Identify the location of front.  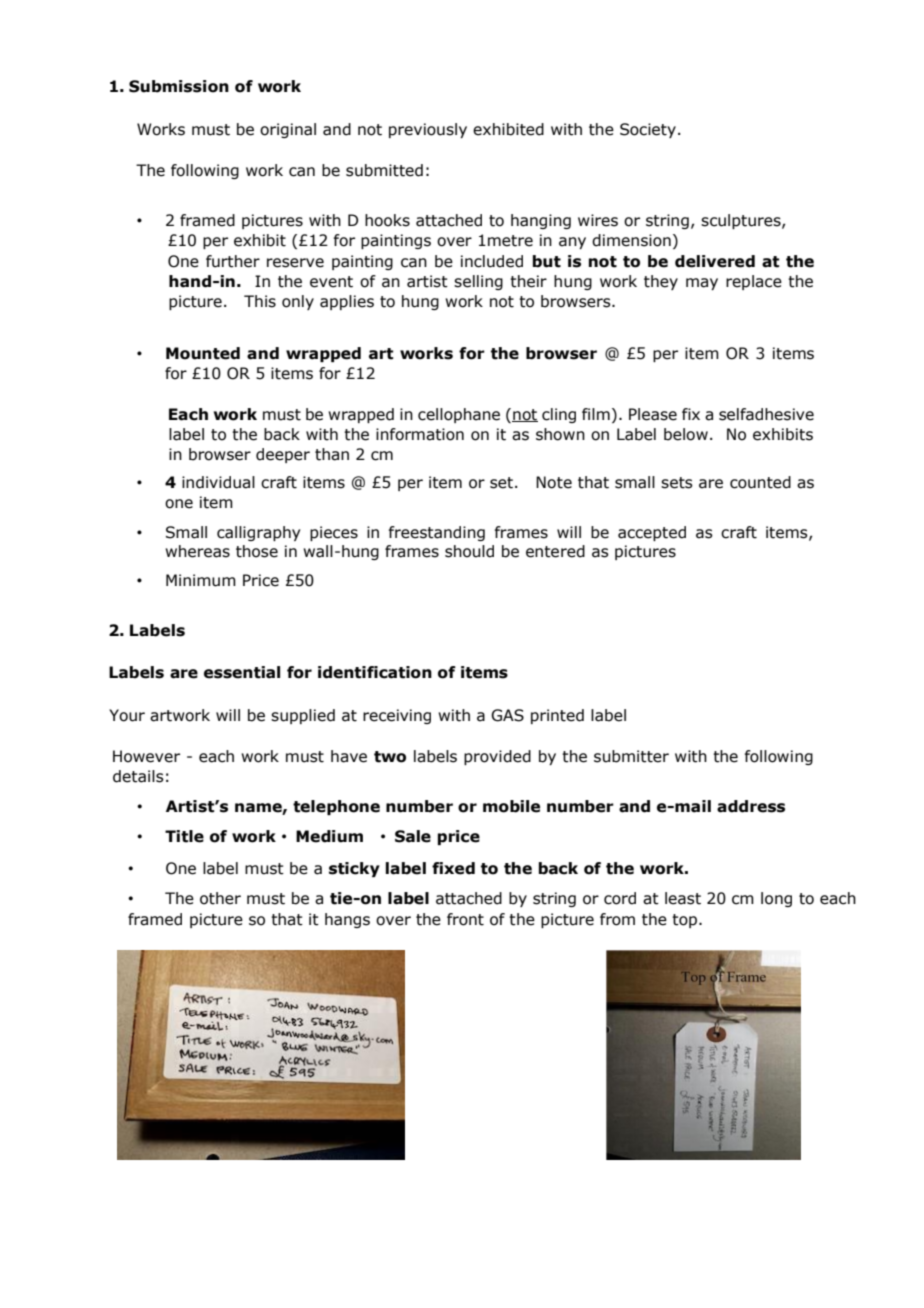
(465, 919).
